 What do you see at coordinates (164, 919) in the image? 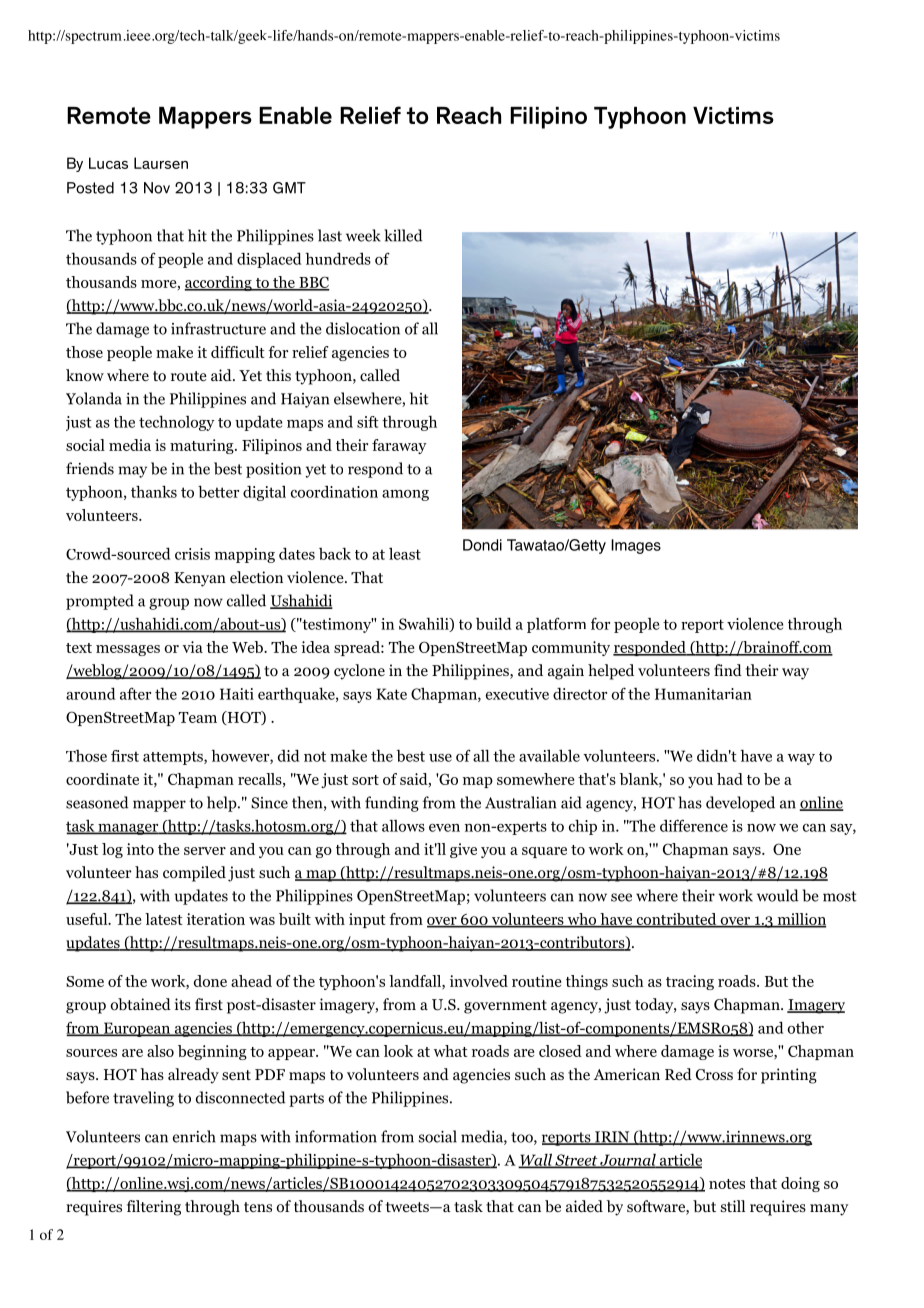
I see `latest` at bounding box center [164, 919].
